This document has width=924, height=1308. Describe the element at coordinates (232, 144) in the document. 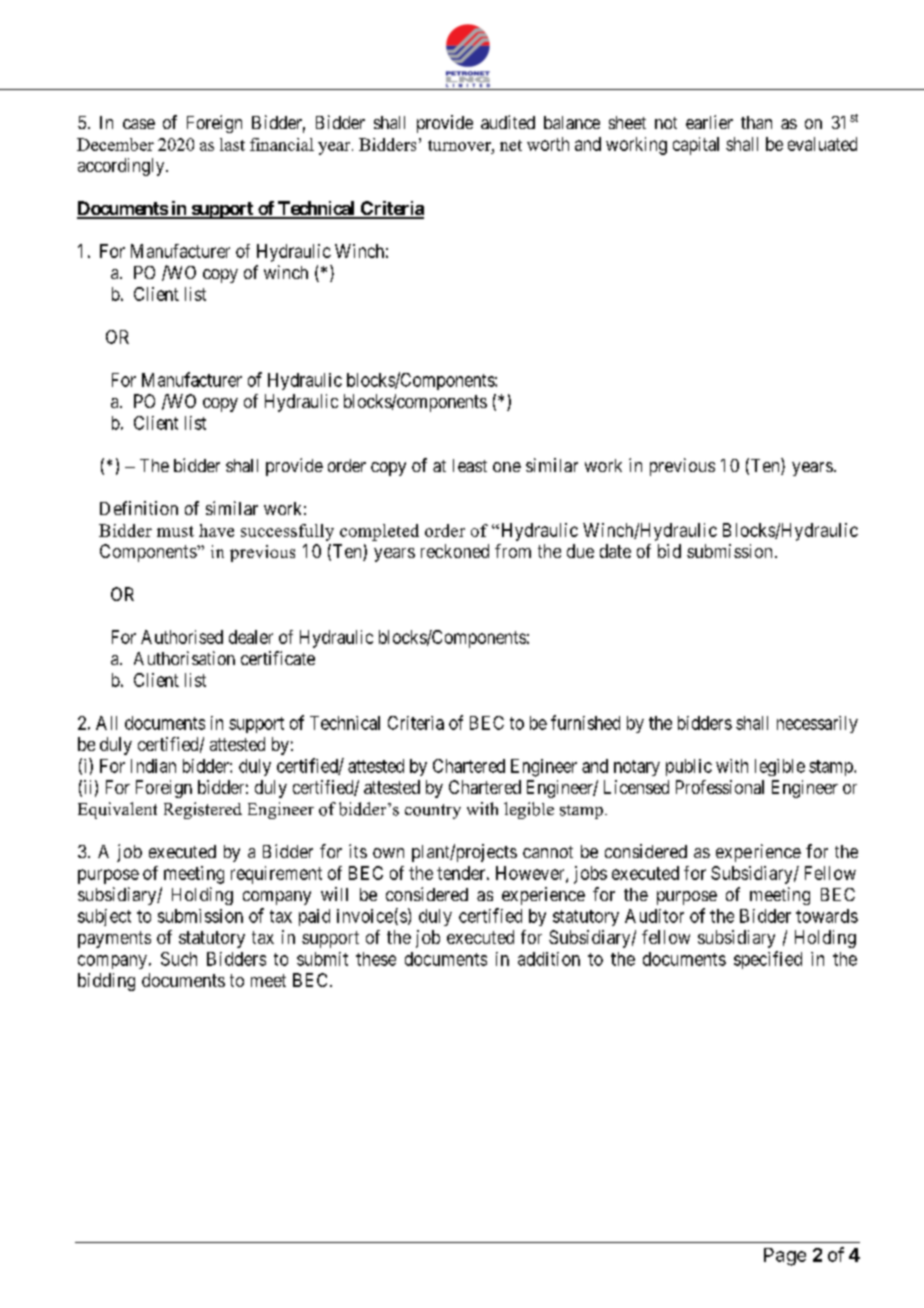

I see `last` at that location.
